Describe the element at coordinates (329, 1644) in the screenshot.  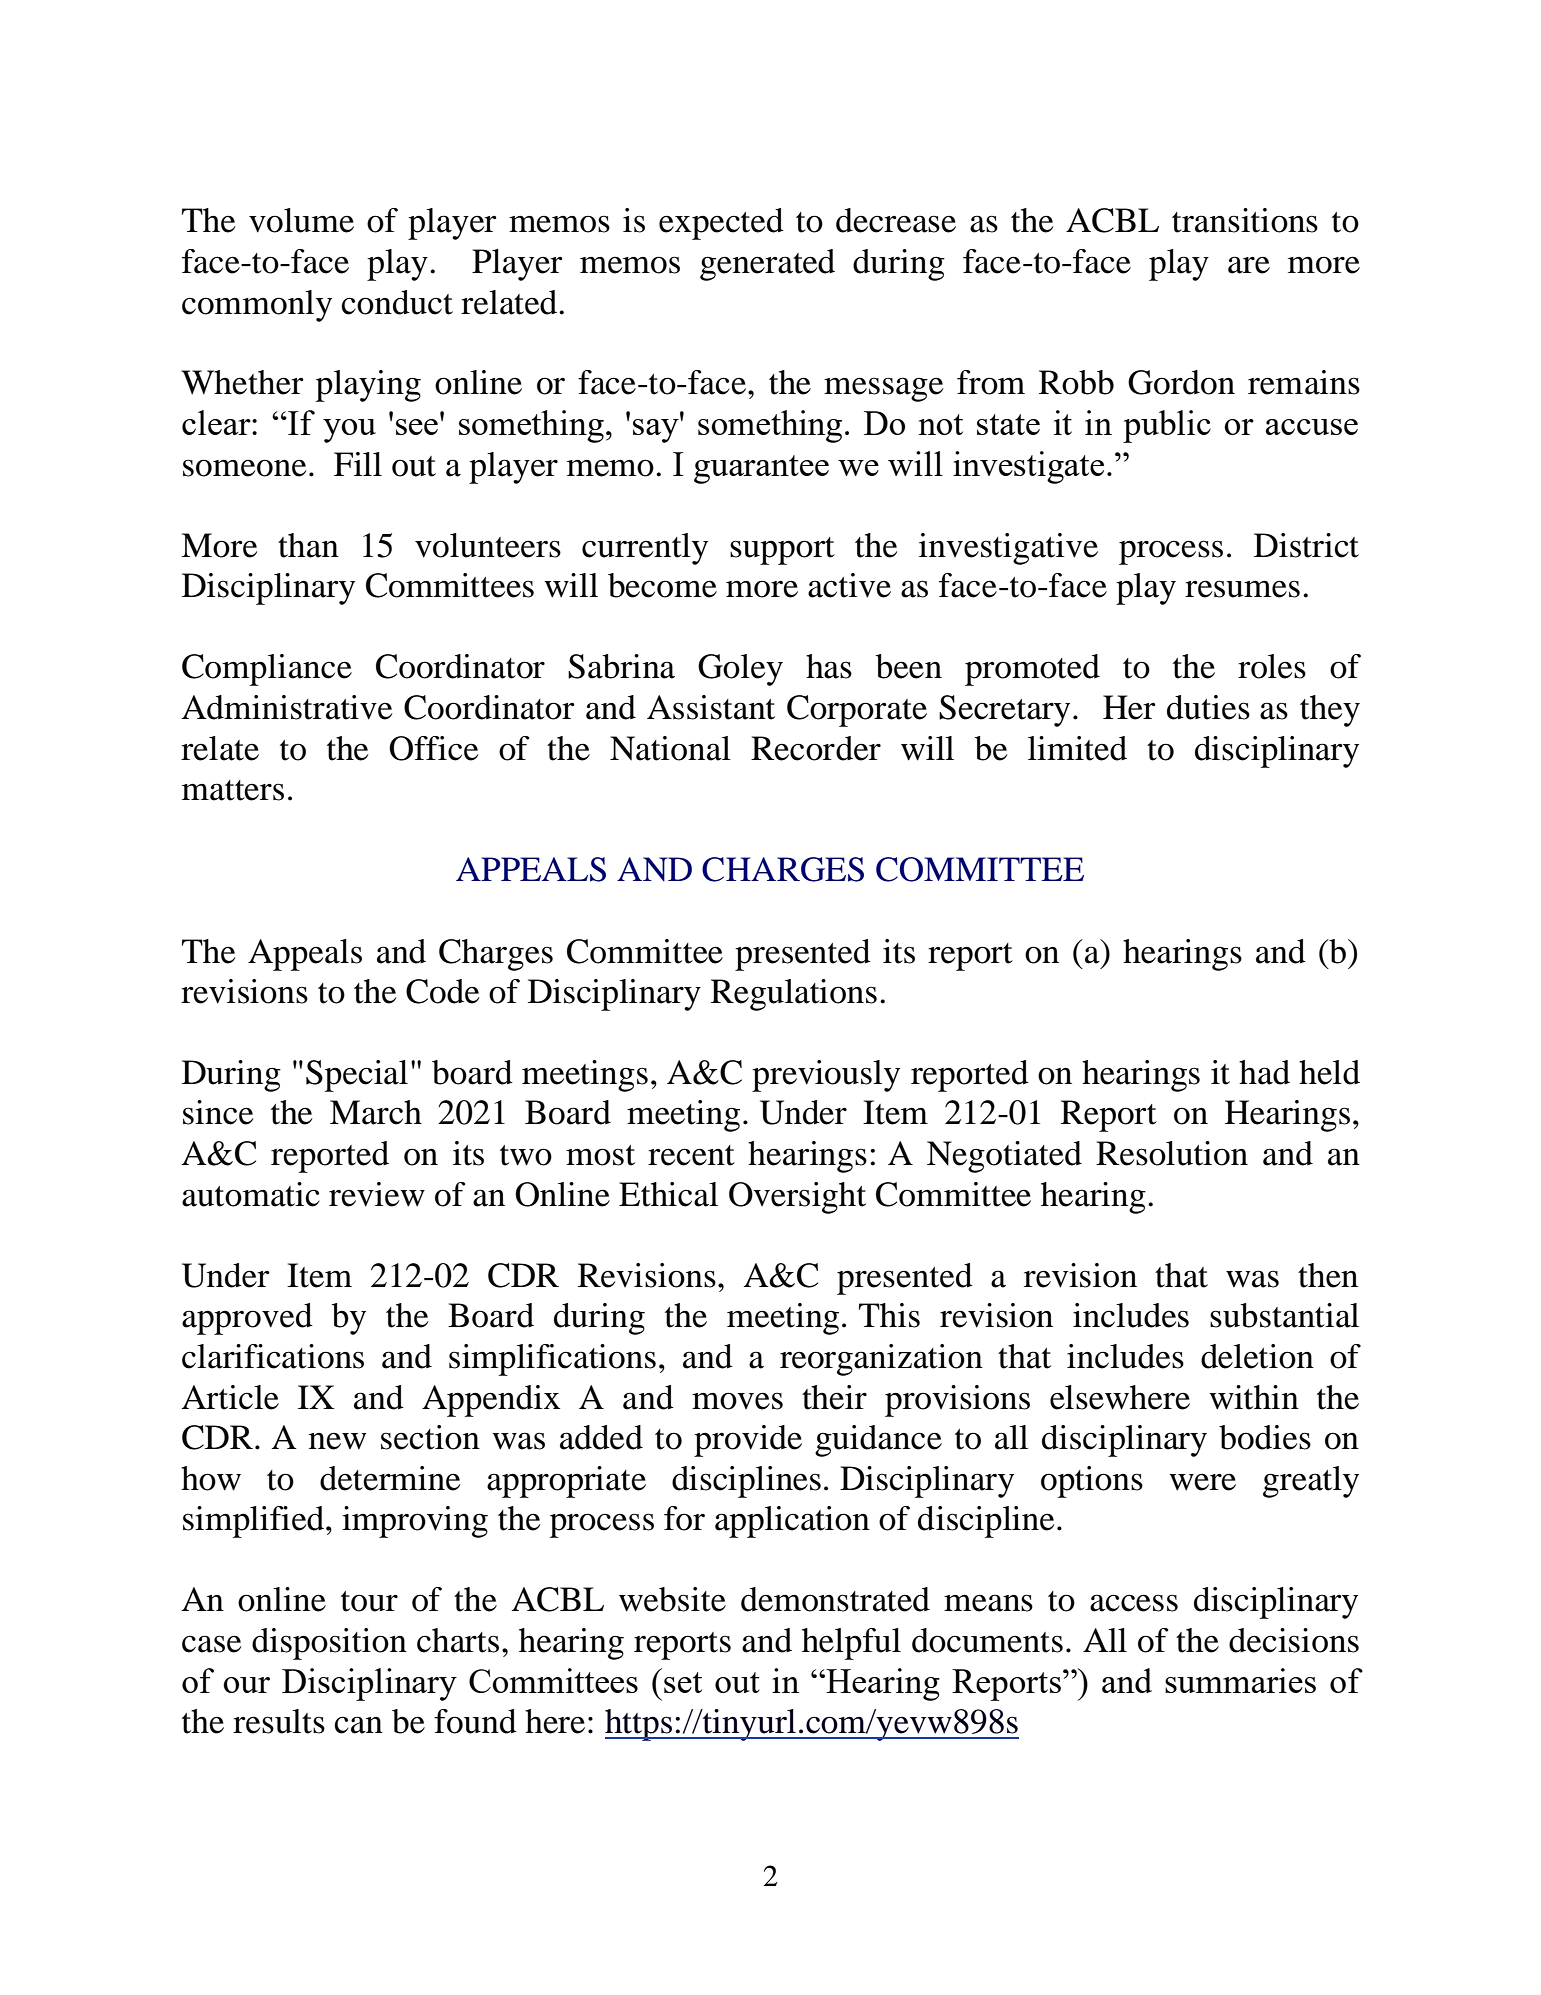
I see `disposition` at that location.
